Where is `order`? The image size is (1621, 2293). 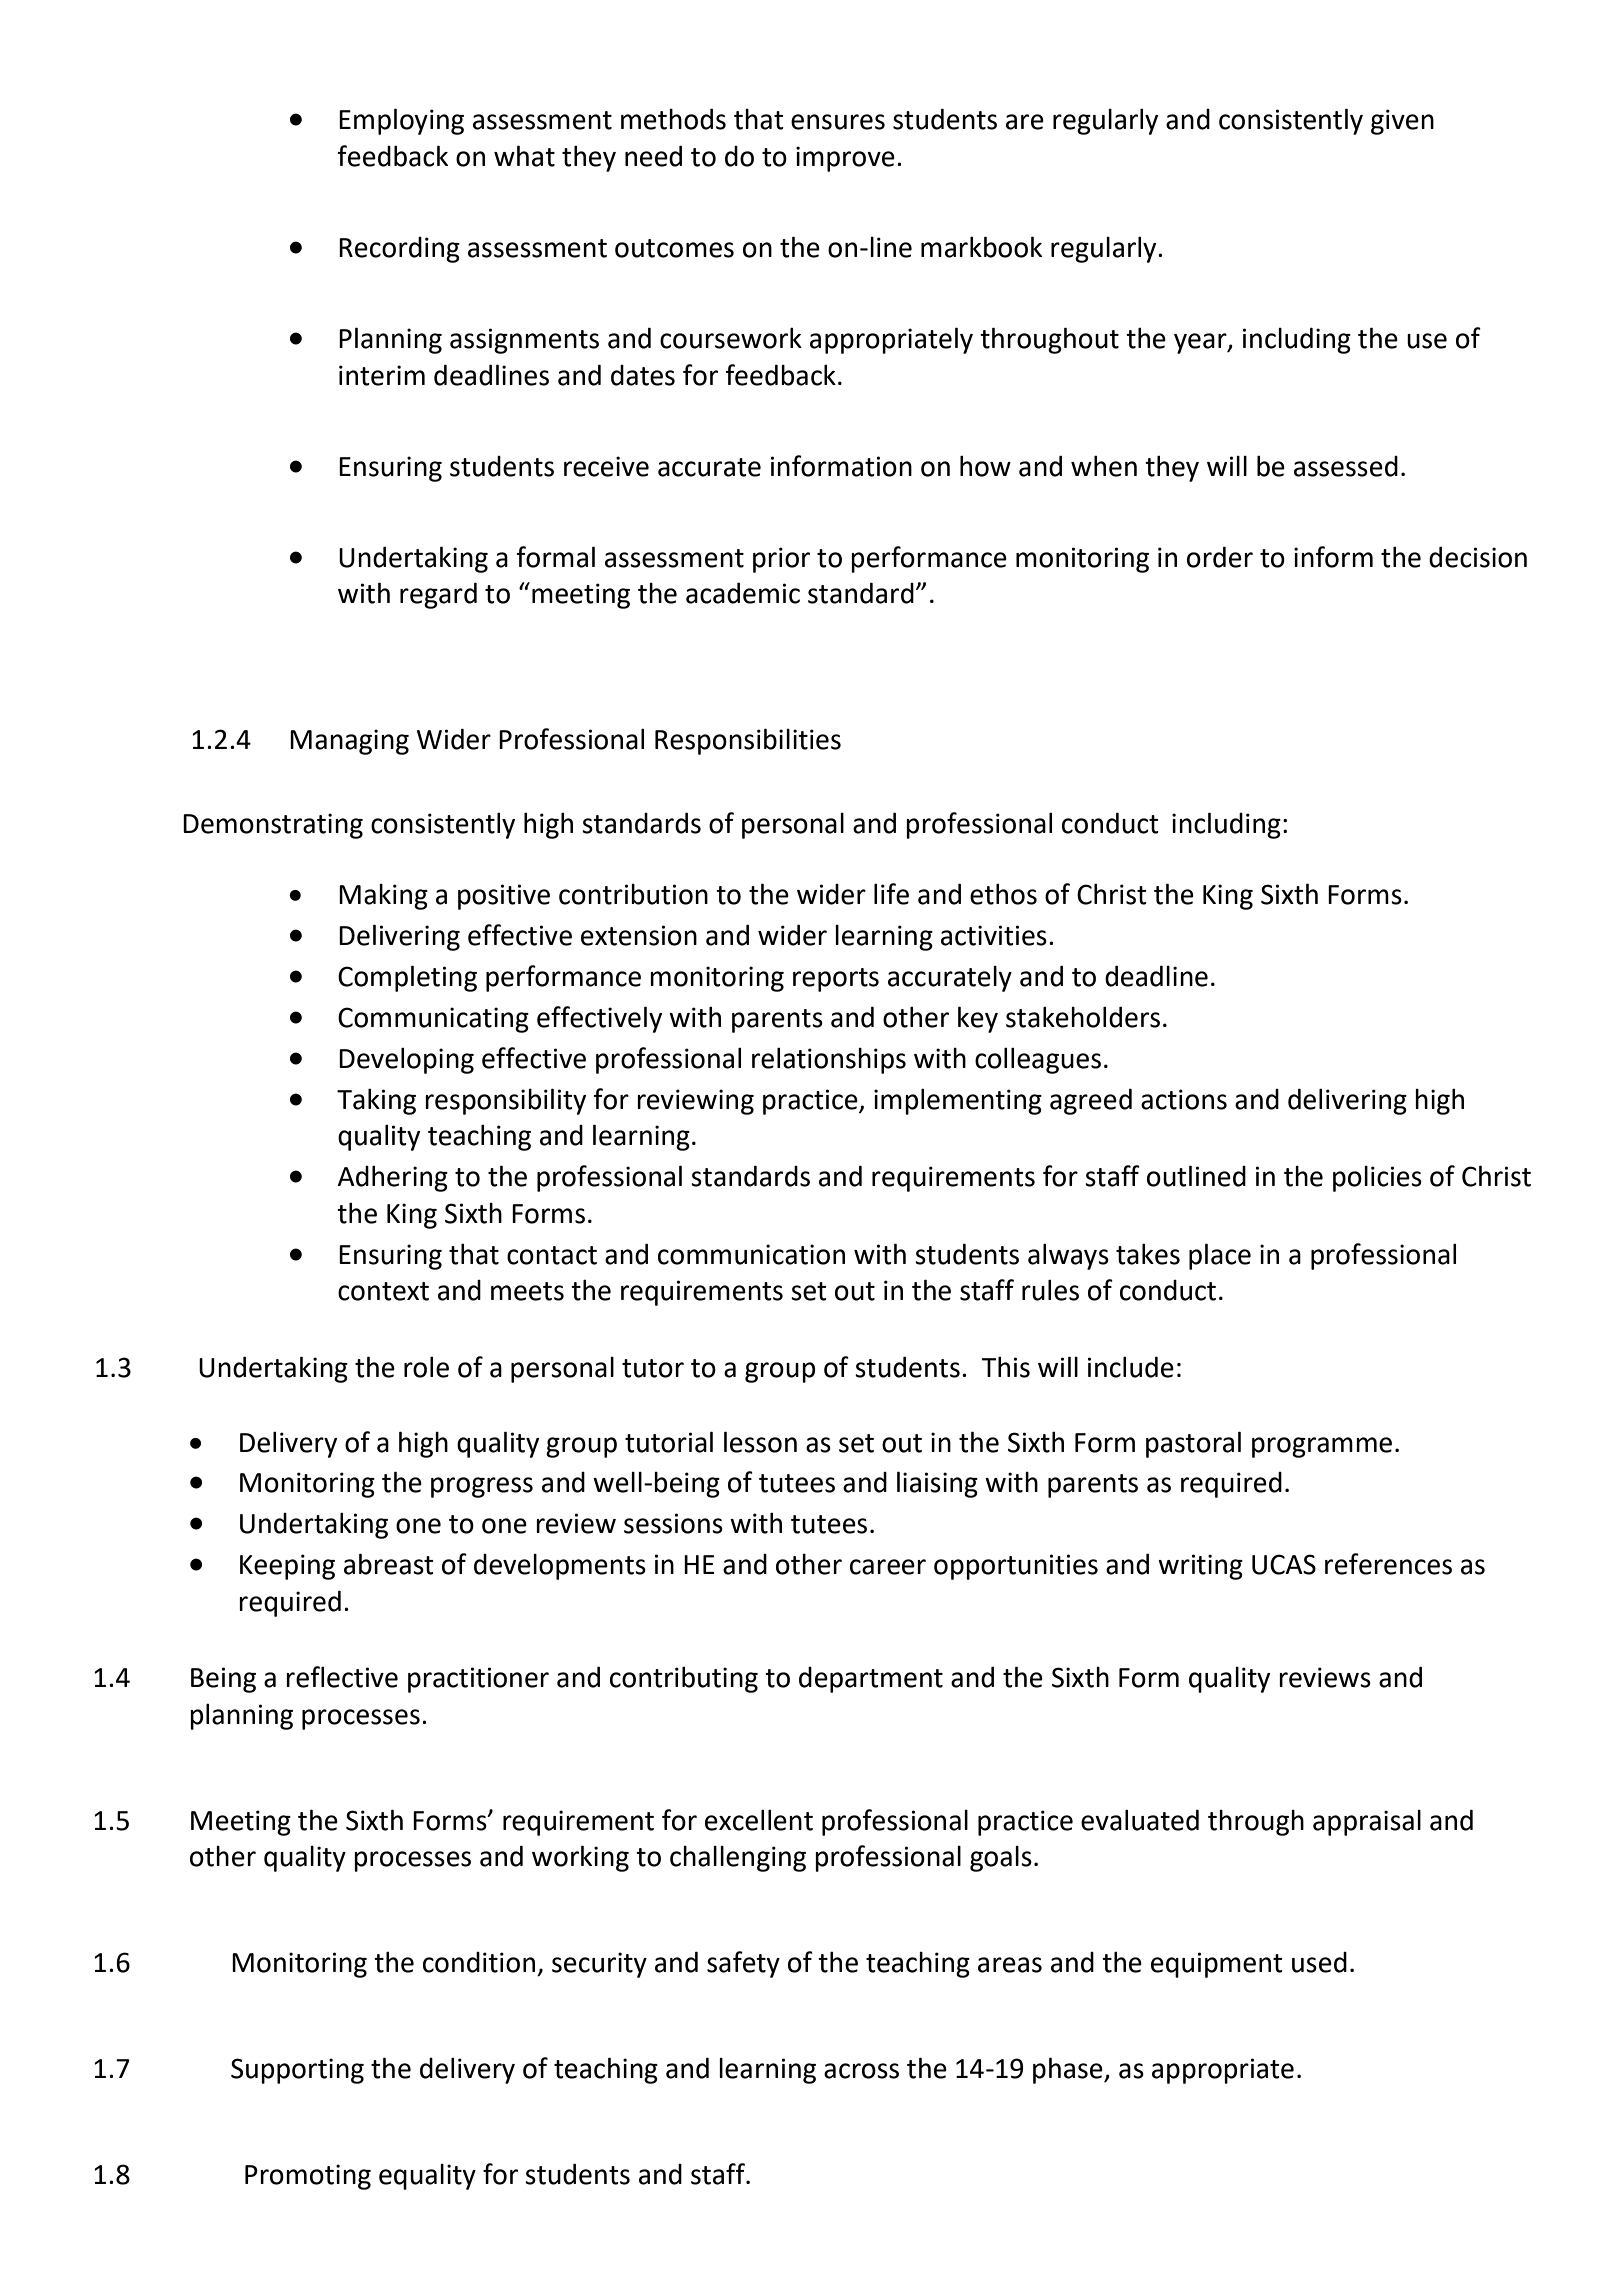
order is located at coordinates (1220, 557).
